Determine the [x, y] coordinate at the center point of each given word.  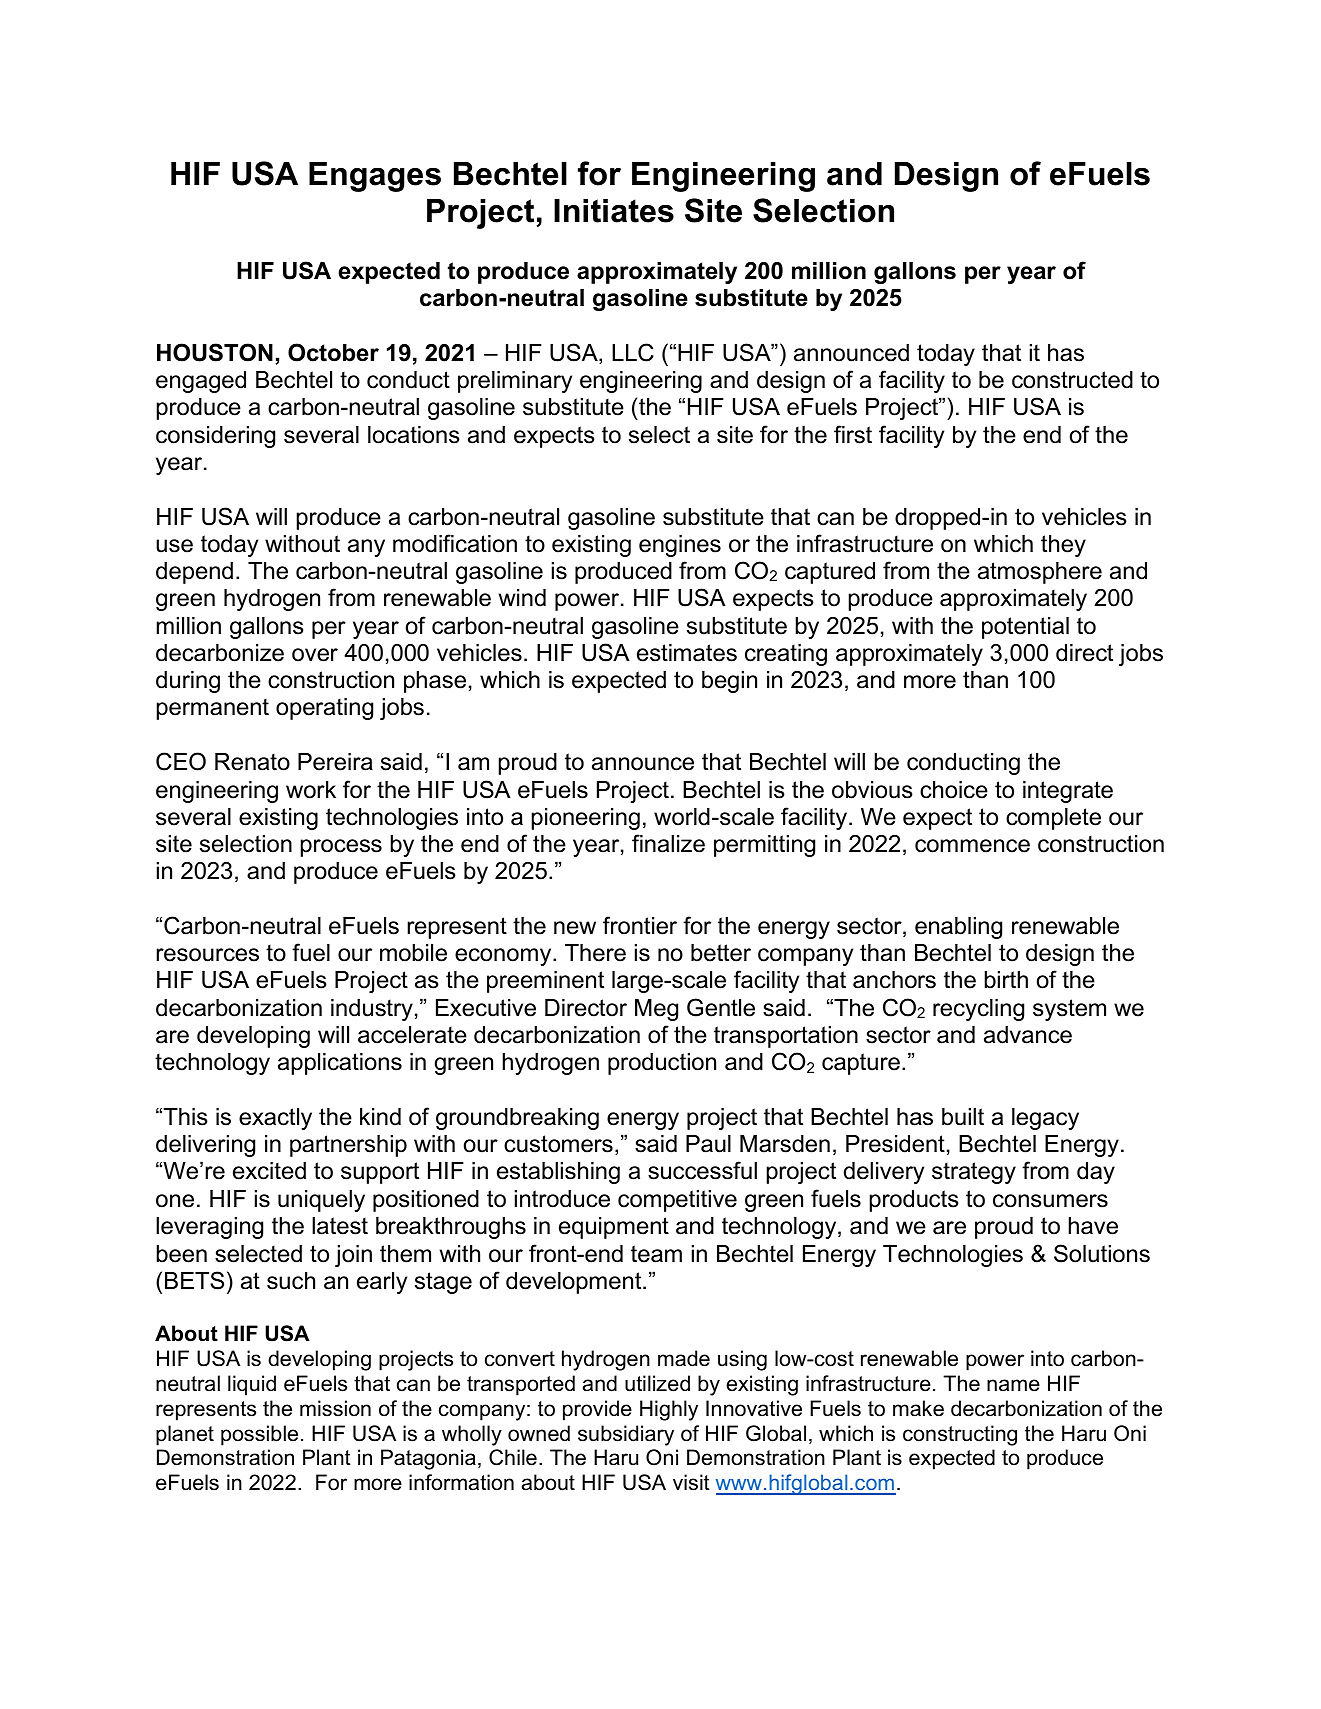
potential [1025, 628]
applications [340, 1064]
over [315, 655]
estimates [687, 653]
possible [259, 1435]
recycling [978, 1010]
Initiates [614, 211]
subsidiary [626, 1435]
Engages [375, 177]
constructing [960, 1435]
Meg [656, 1010]
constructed [1072, 380]
